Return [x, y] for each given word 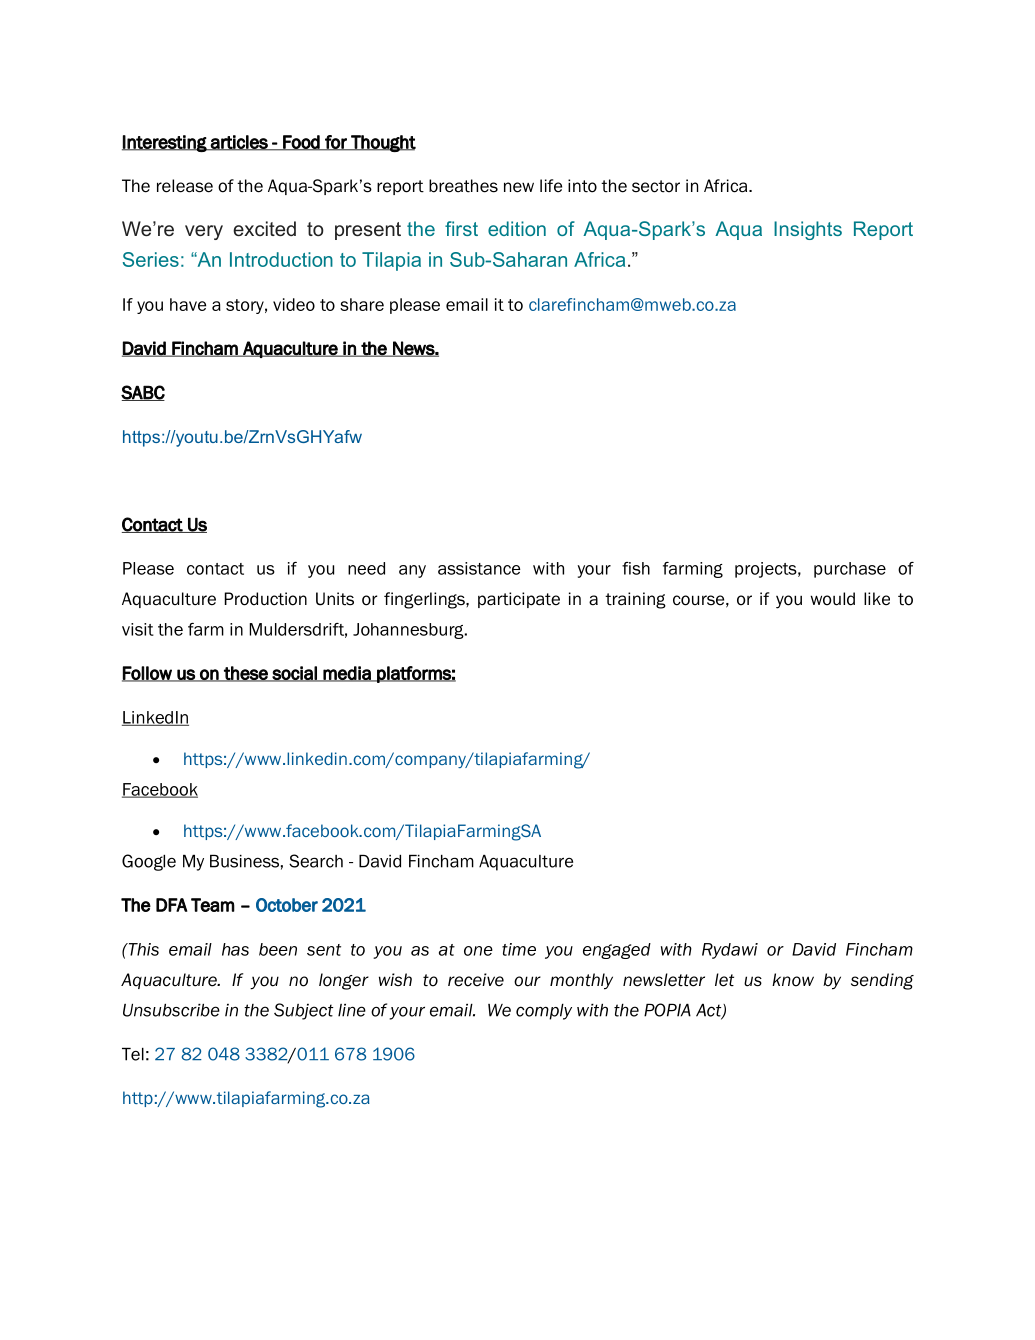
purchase [850, 570]
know [793, 980]
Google [149, 862]
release [185, 186]
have [188, 304]
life [551, 186]
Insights [808, 230]
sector [656, 186]
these [246, 674]
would [832, 599]
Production [266, 599]
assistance [479, 568]
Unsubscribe [171, 1010]
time [519, 949]
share [362, 304]
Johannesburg [409, 631]
